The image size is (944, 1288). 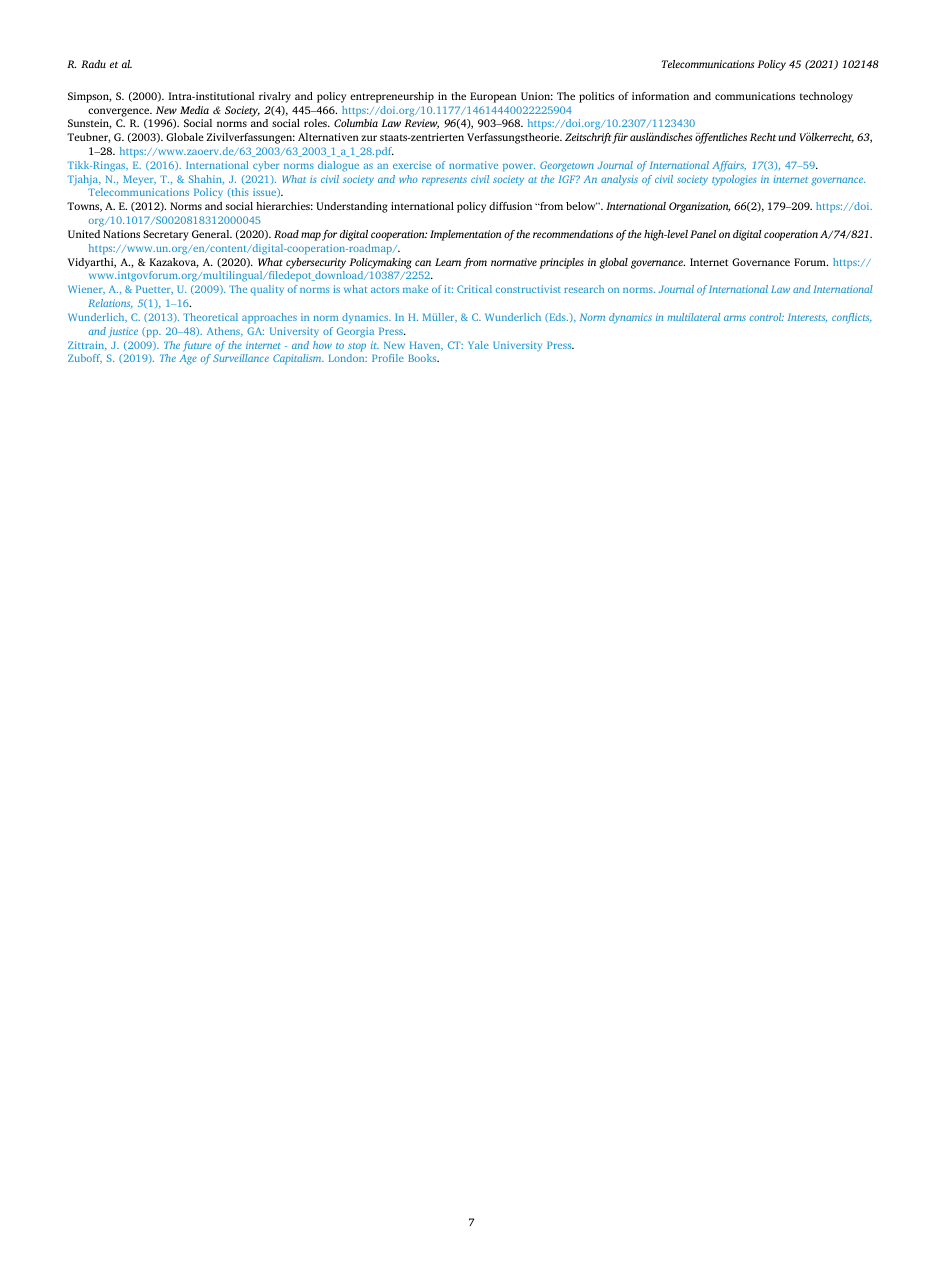 What do you see at coordinates (110, 303) in the page?
I see `Relations` at bounding box center [110, 303].
